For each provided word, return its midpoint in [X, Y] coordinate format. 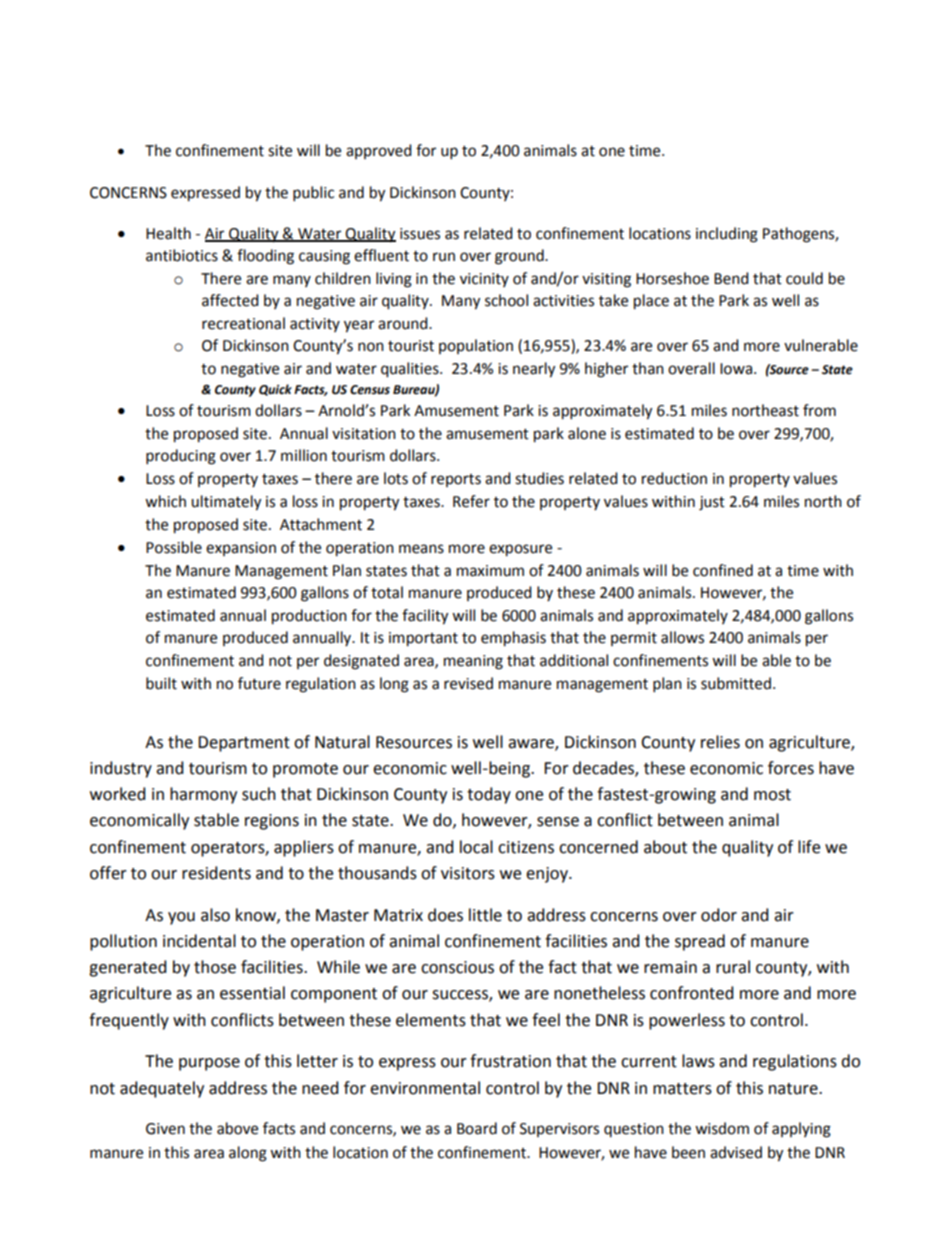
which [165, 501]
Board [477, 1128]
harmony [203, 795]
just [712, 503]
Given [165, 1129]
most [772, 795]
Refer [471, 501]
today [489, 795]
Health [168, 233]
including [727, 235]
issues [420, 234]
